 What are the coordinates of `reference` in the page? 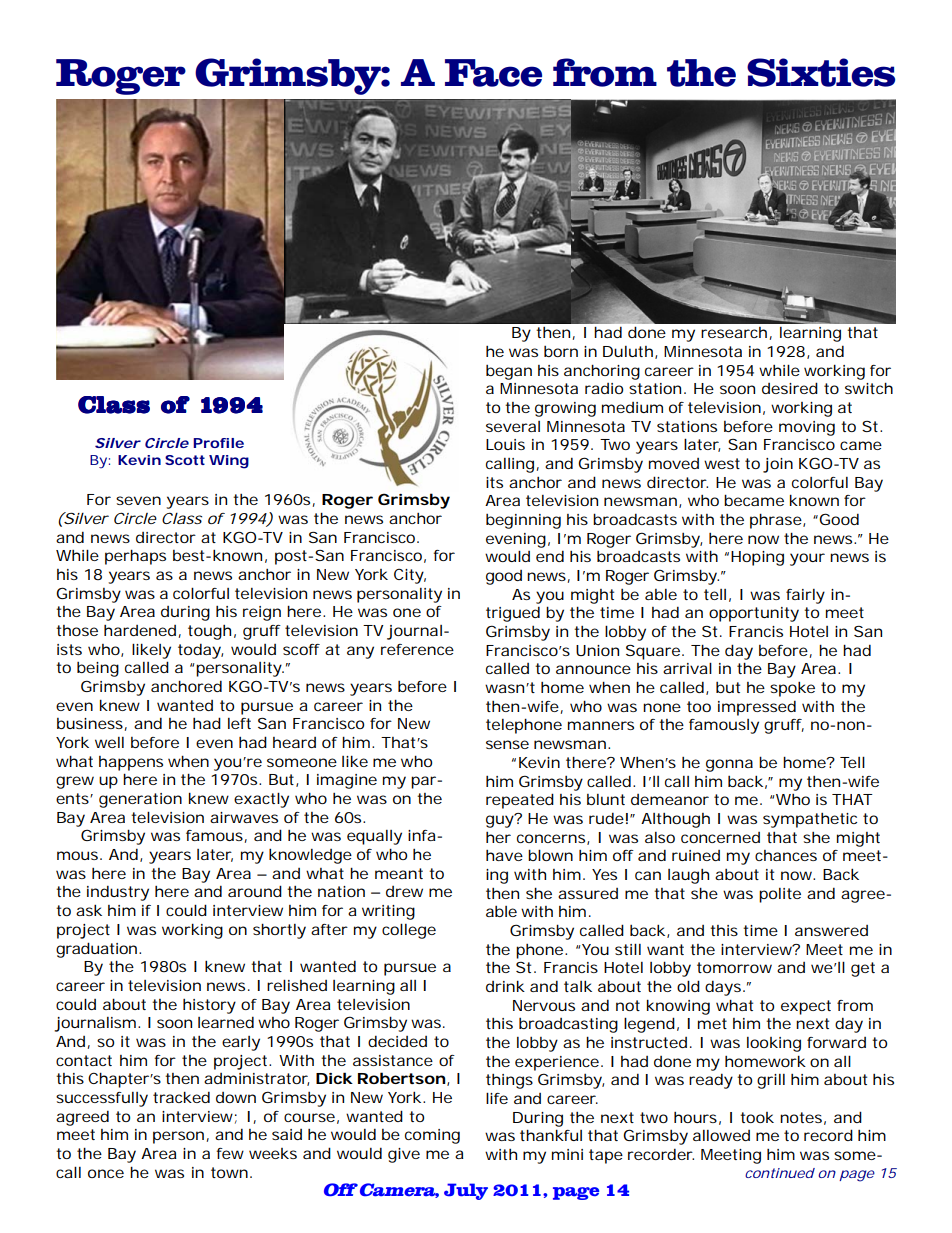 It's located at (417, 649).
